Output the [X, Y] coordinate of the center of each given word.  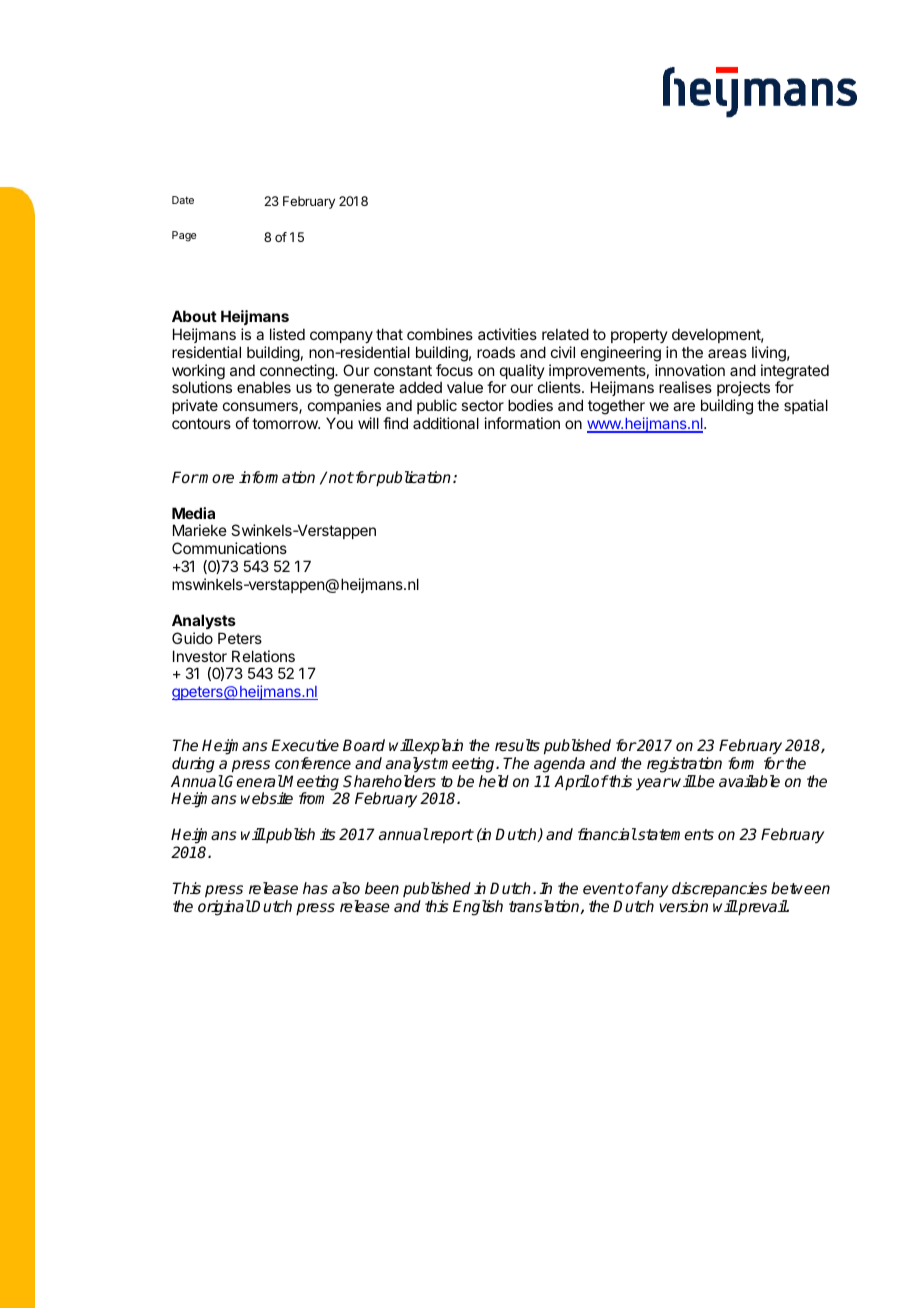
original [224, 908]
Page [184, 236]
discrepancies [719, 890]
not [341, 477]
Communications [229, 548]
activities [507, 334]
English [478, 908]
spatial [806, 406]
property [639, 336]
